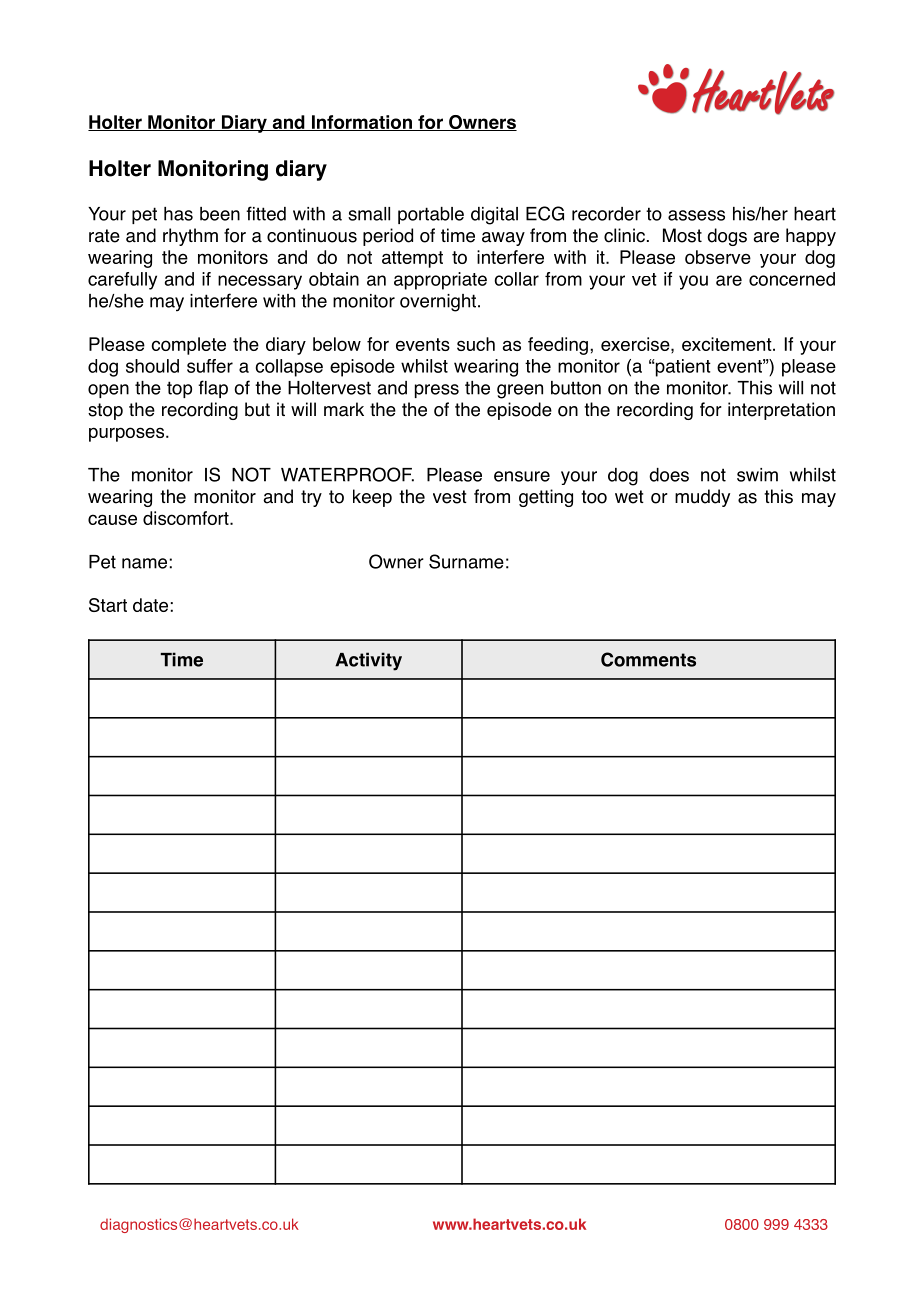 The image size is (924, 1308). I want to click on Activity, so click(368, 661).
